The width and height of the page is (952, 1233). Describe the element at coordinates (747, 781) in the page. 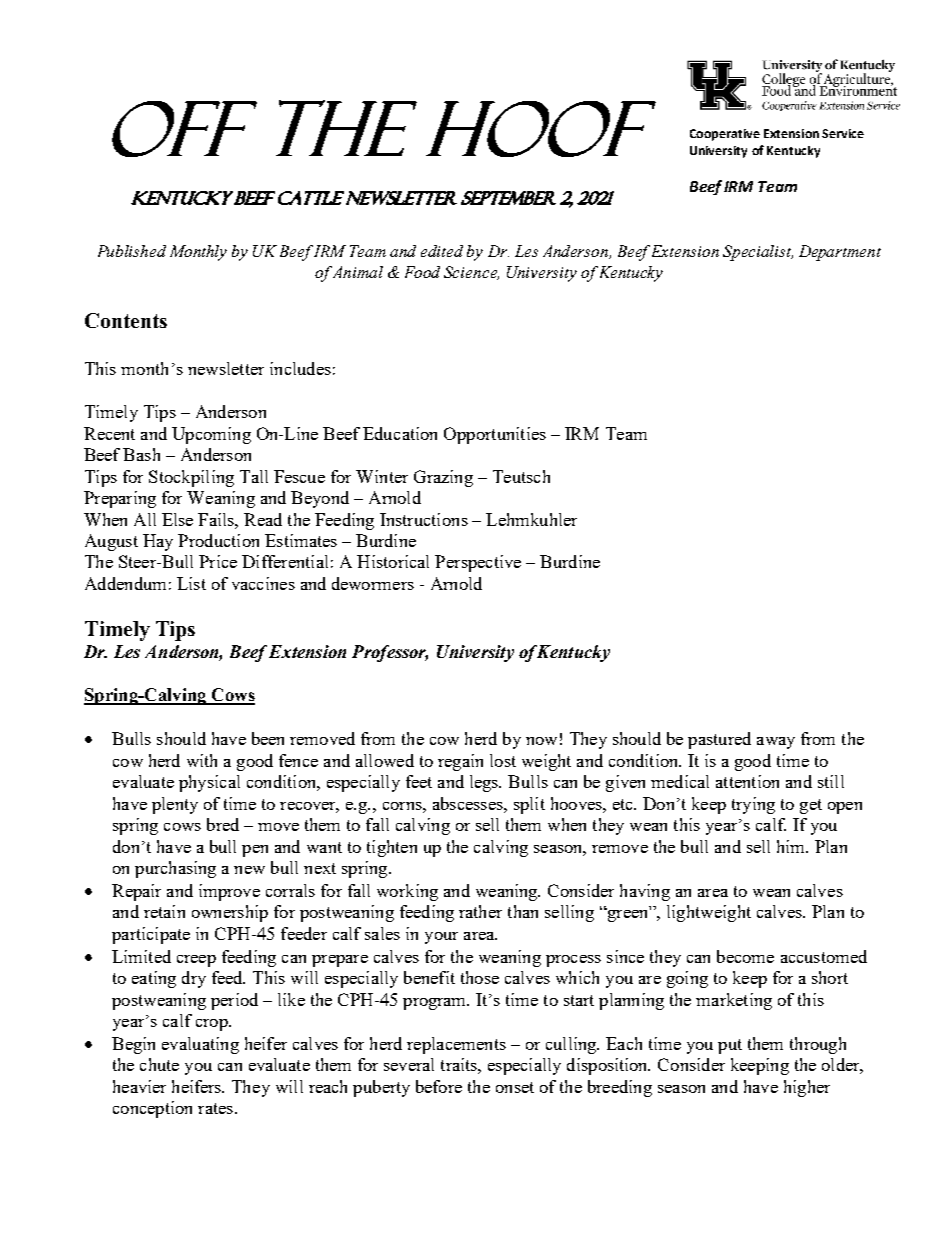

I see `attention` at that location.
